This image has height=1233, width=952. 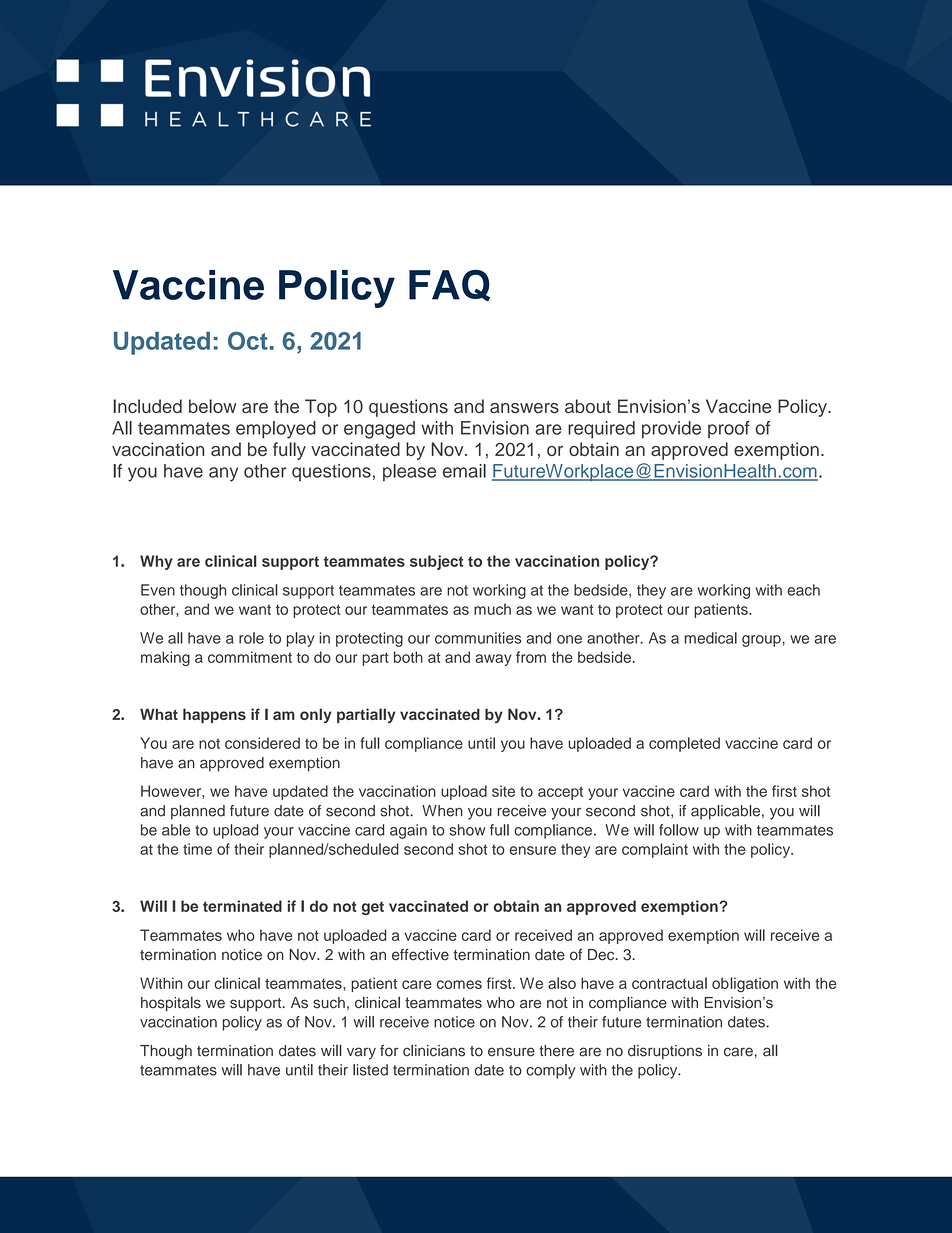 I want to click on completed, so click(x=684, y=744).
